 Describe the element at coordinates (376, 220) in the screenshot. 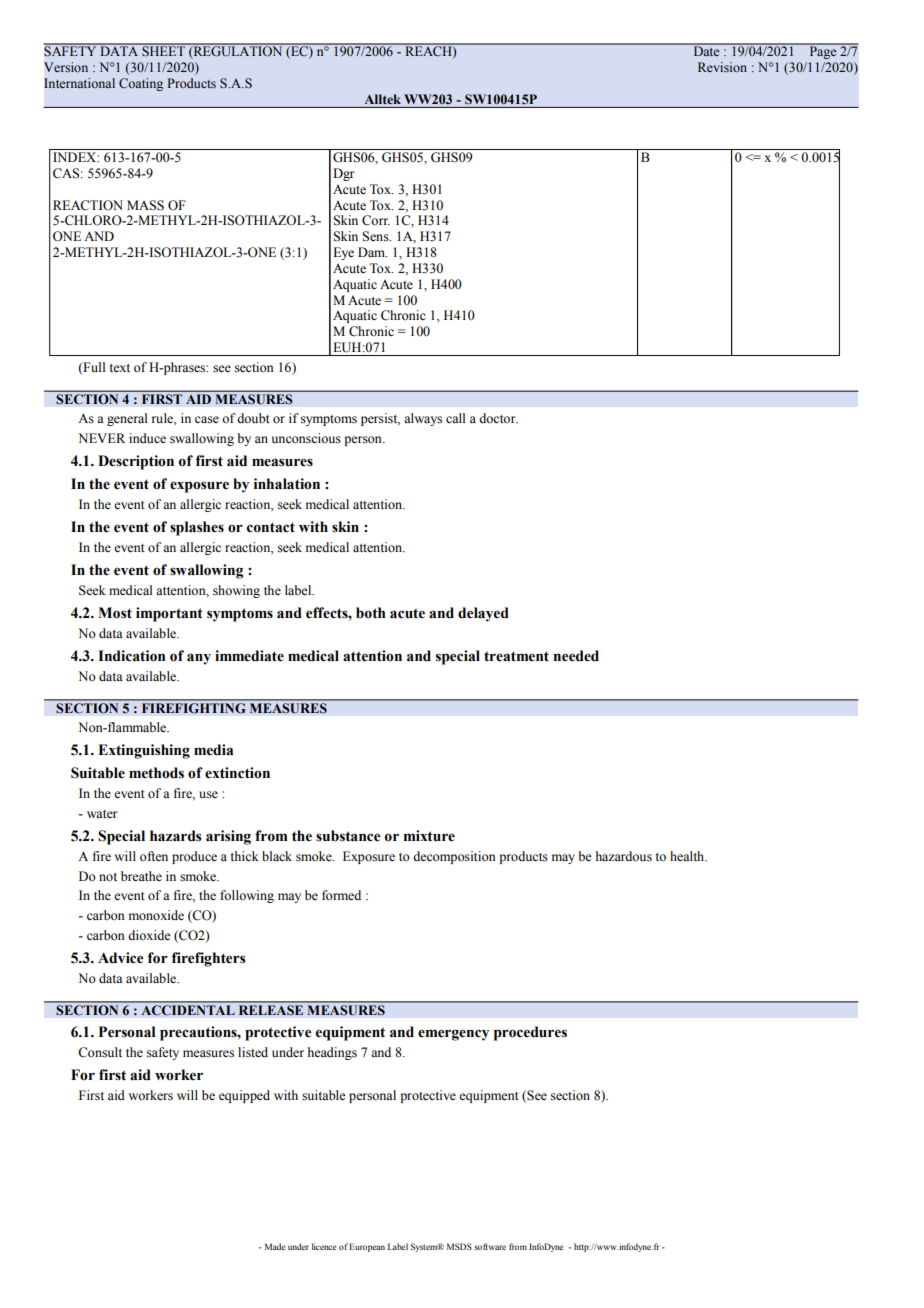

I see `Corr` at that location.
